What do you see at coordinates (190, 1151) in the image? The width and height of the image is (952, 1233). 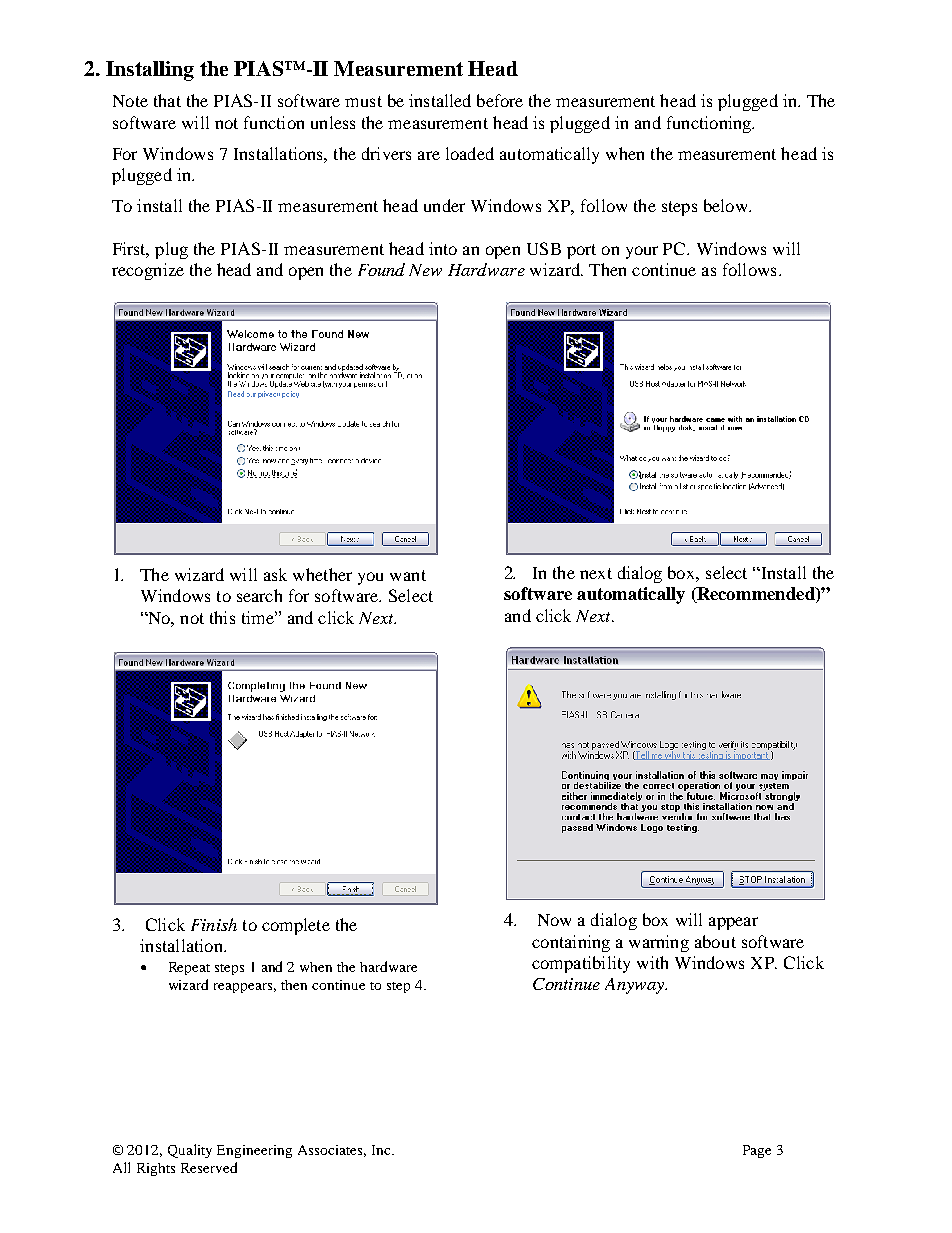 I see `Quality` at bounding box center [190, 1151].
